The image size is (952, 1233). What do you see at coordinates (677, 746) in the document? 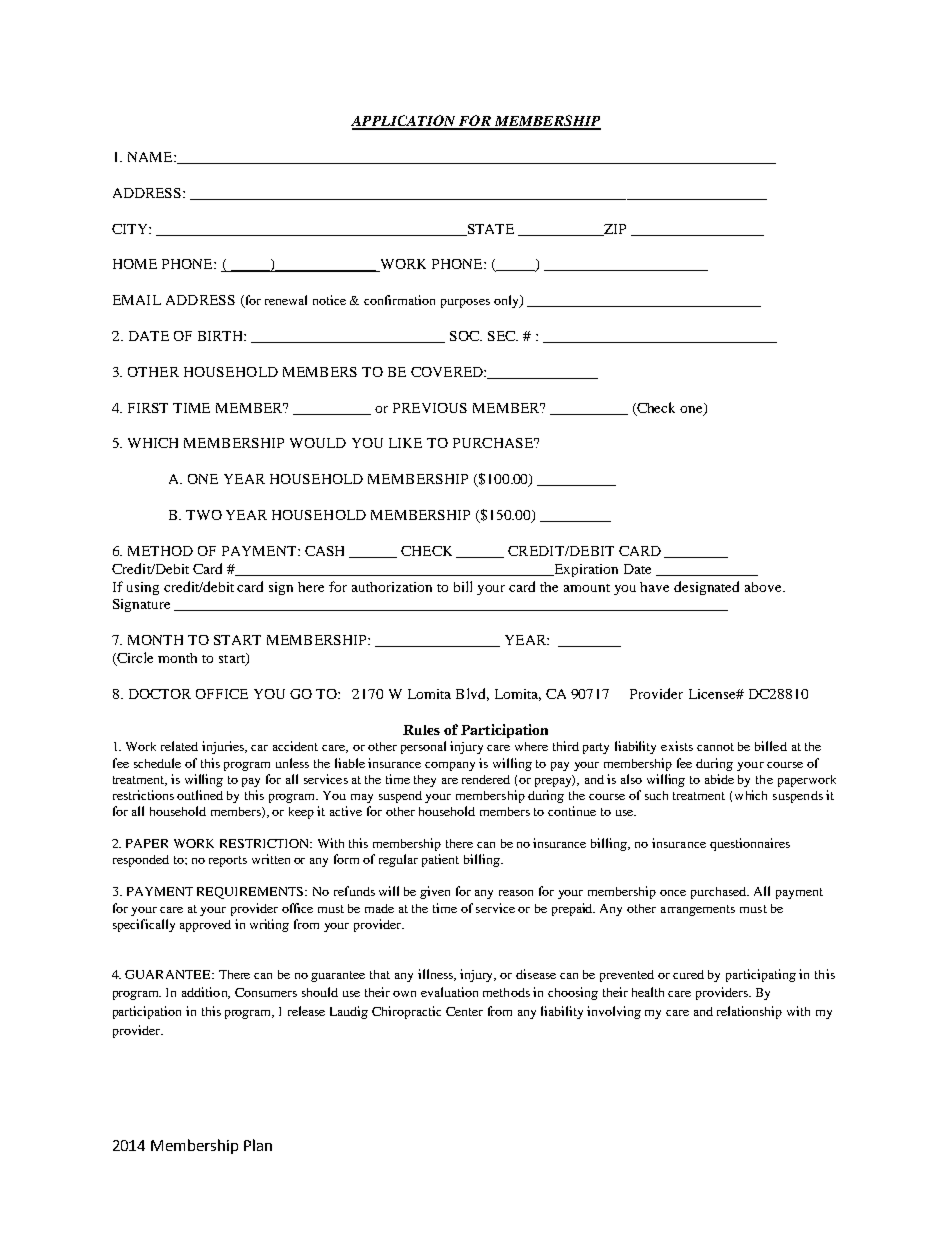
I see `exists` at bounding box center [677, 746].
